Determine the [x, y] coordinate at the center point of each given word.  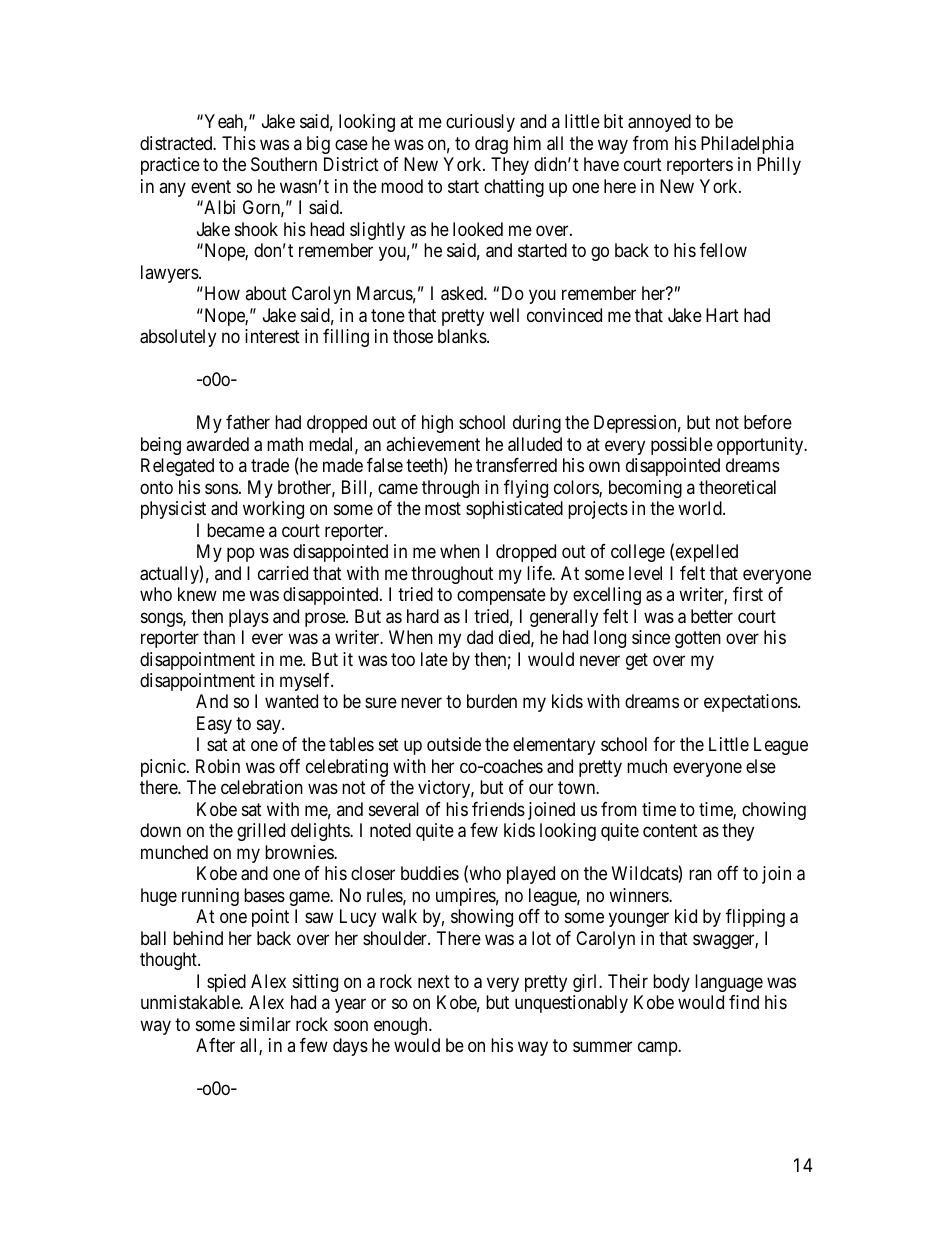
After [215, 1045]
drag [491, 145]
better [712, 616]
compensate [501, 596]
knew [197, 594]
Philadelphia [747, 145]
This [239, 143]
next [434, 981]
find [744, 1002]
